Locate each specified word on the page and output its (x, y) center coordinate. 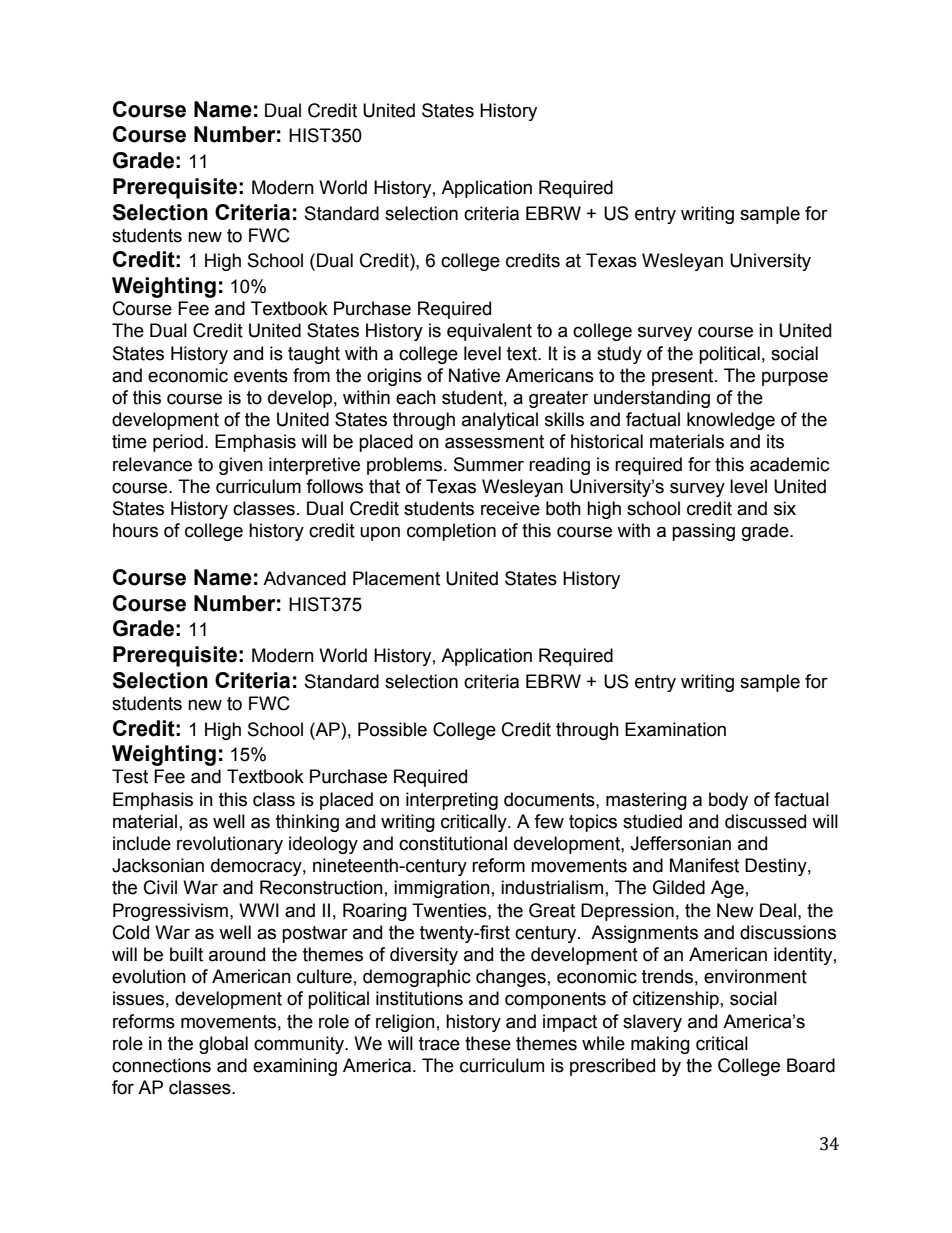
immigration (442, 889)
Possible (392, 729)
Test (130, 776)
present (684, 377)
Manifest (704, 865)
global (223, 1045)
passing (703, 532)
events (261, 376)
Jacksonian (158, 865)
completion (451, 532)
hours (135, 530)
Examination (675, 729)
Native (474, 375)
